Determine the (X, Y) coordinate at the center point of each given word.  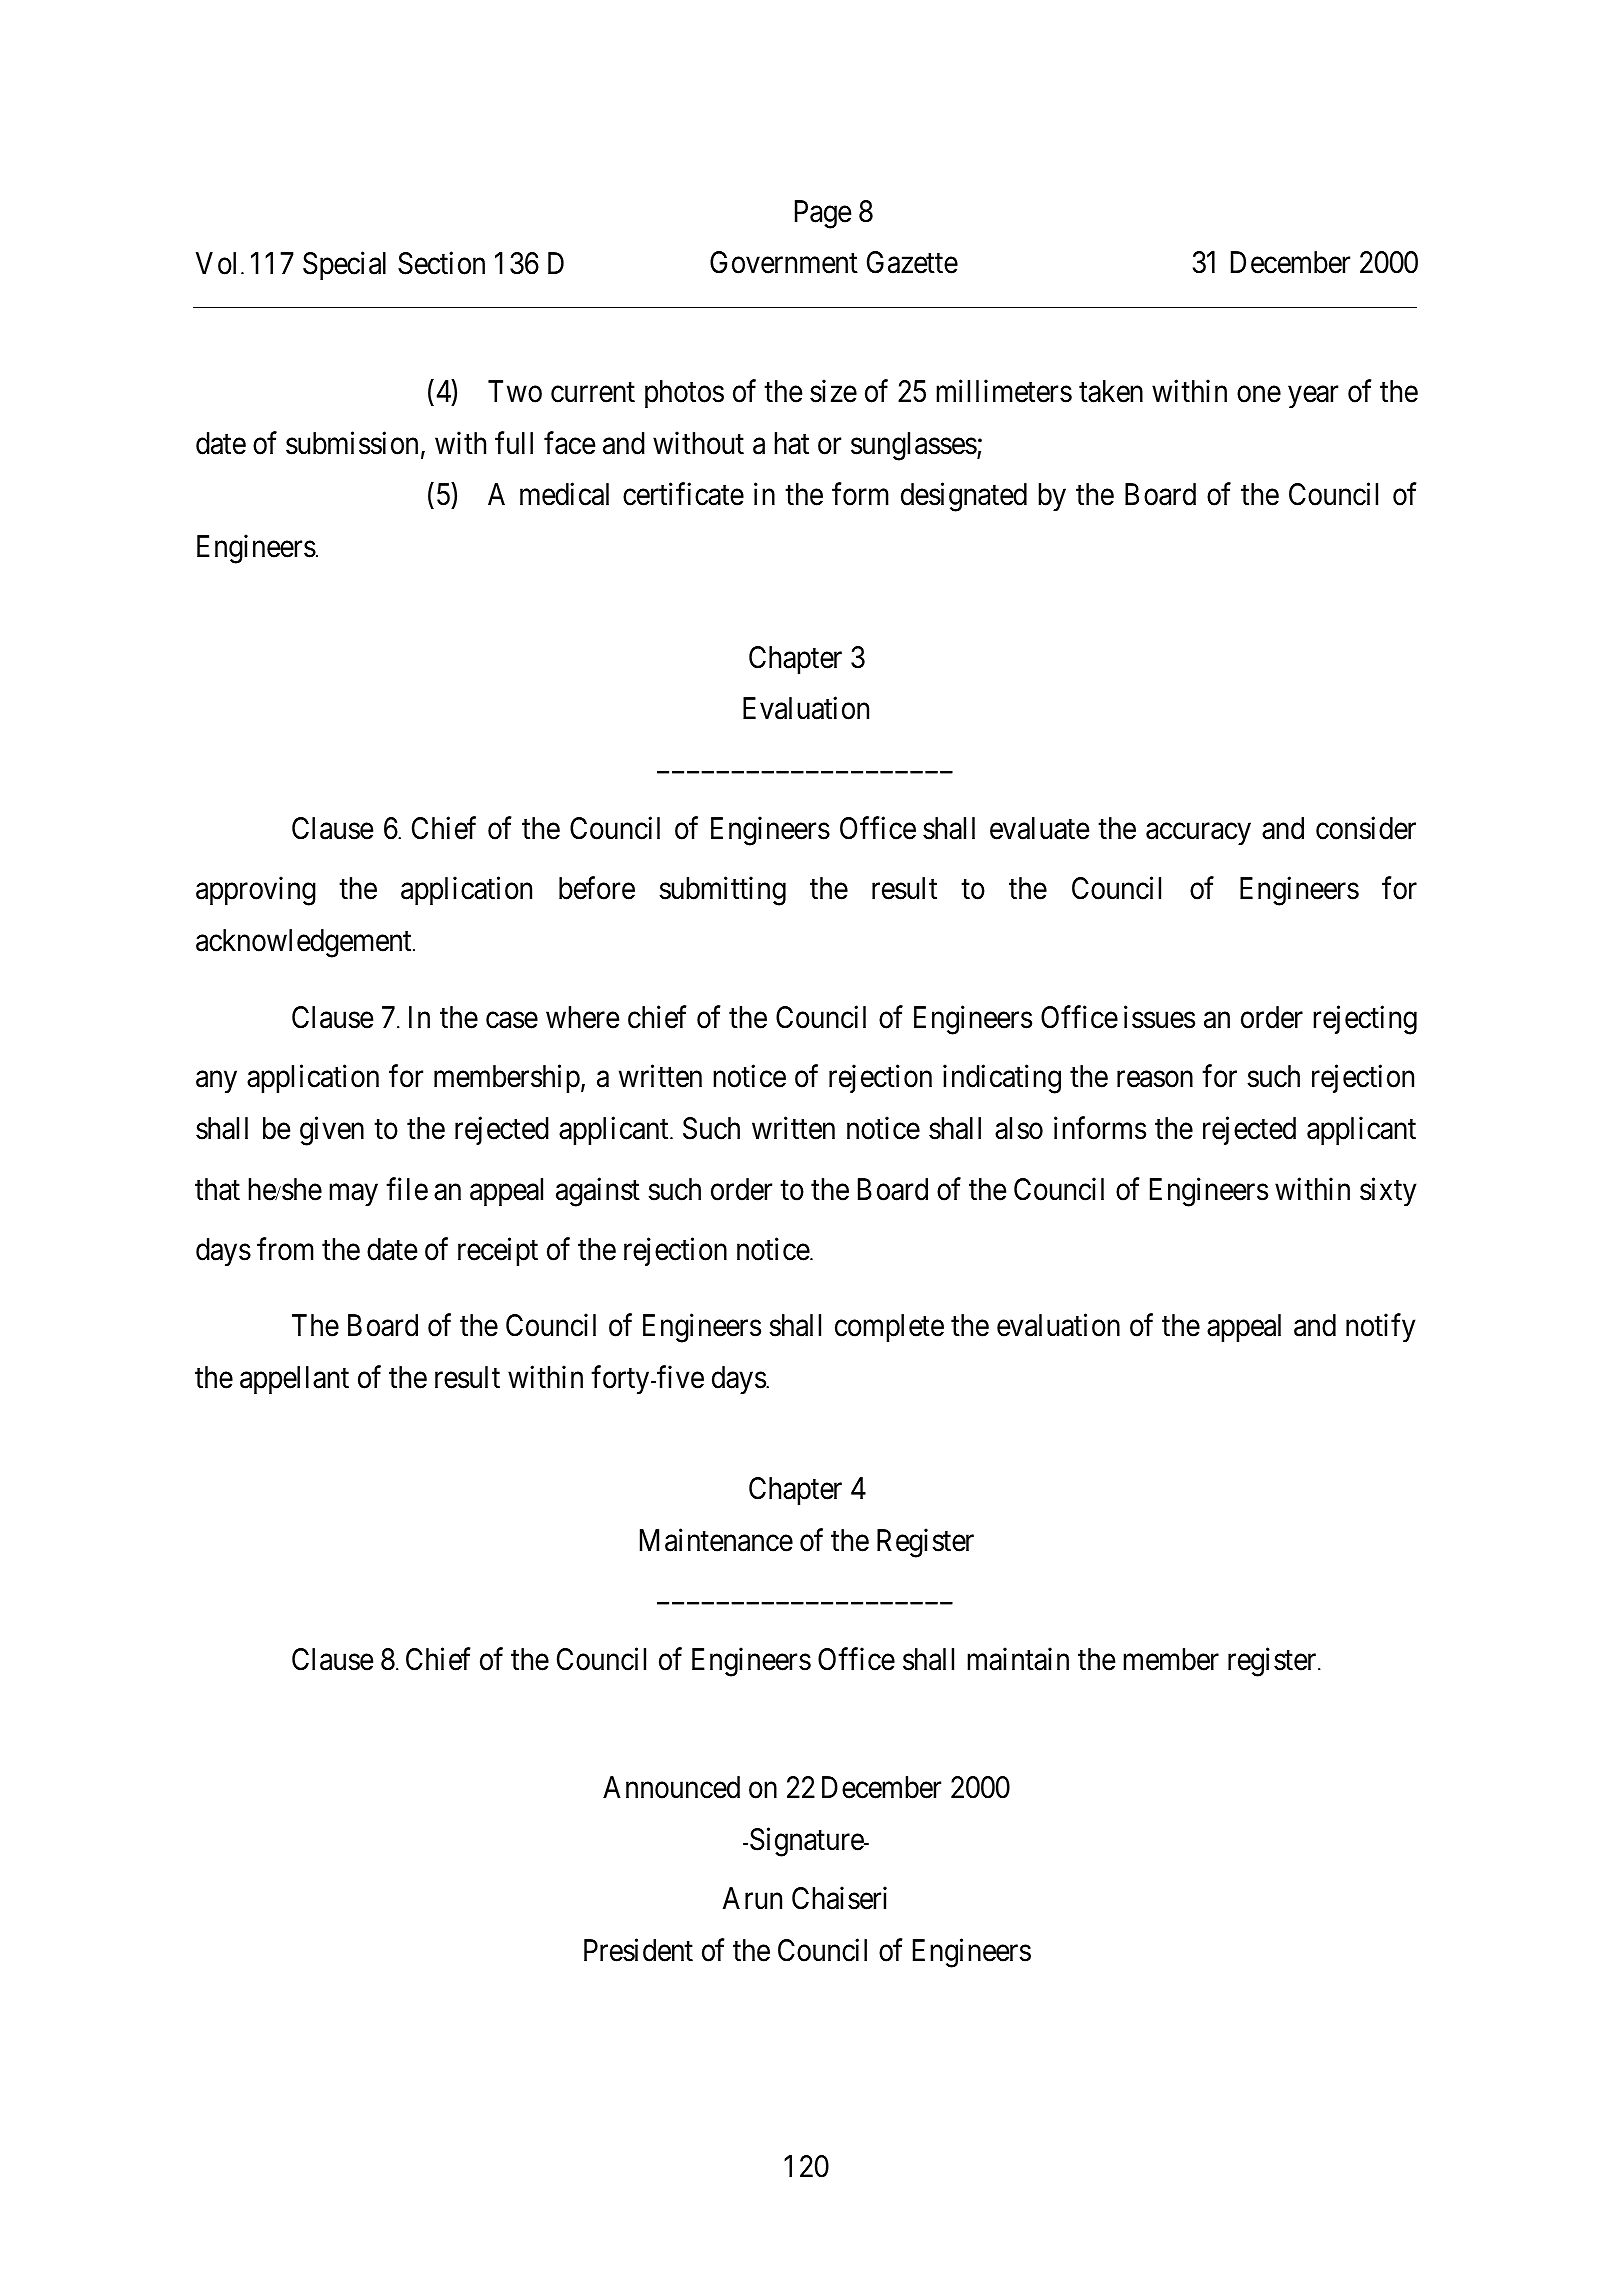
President (638, 1950)
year (1313, 397)
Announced (671, 1787)
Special (344, 265)
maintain (1018, 1659)
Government (784, 262)
